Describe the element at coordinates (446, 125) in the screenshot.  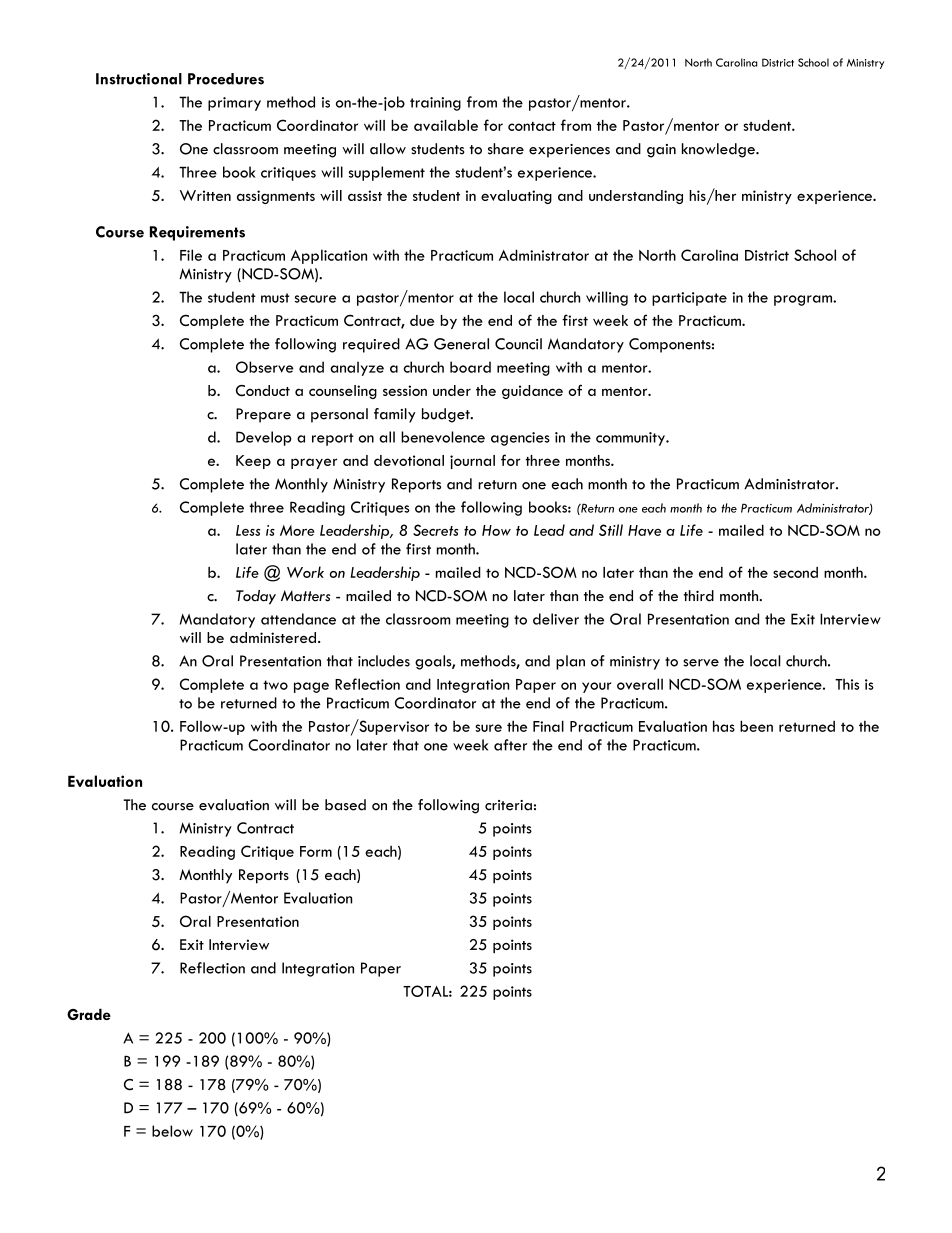
I see `available` at that location.
